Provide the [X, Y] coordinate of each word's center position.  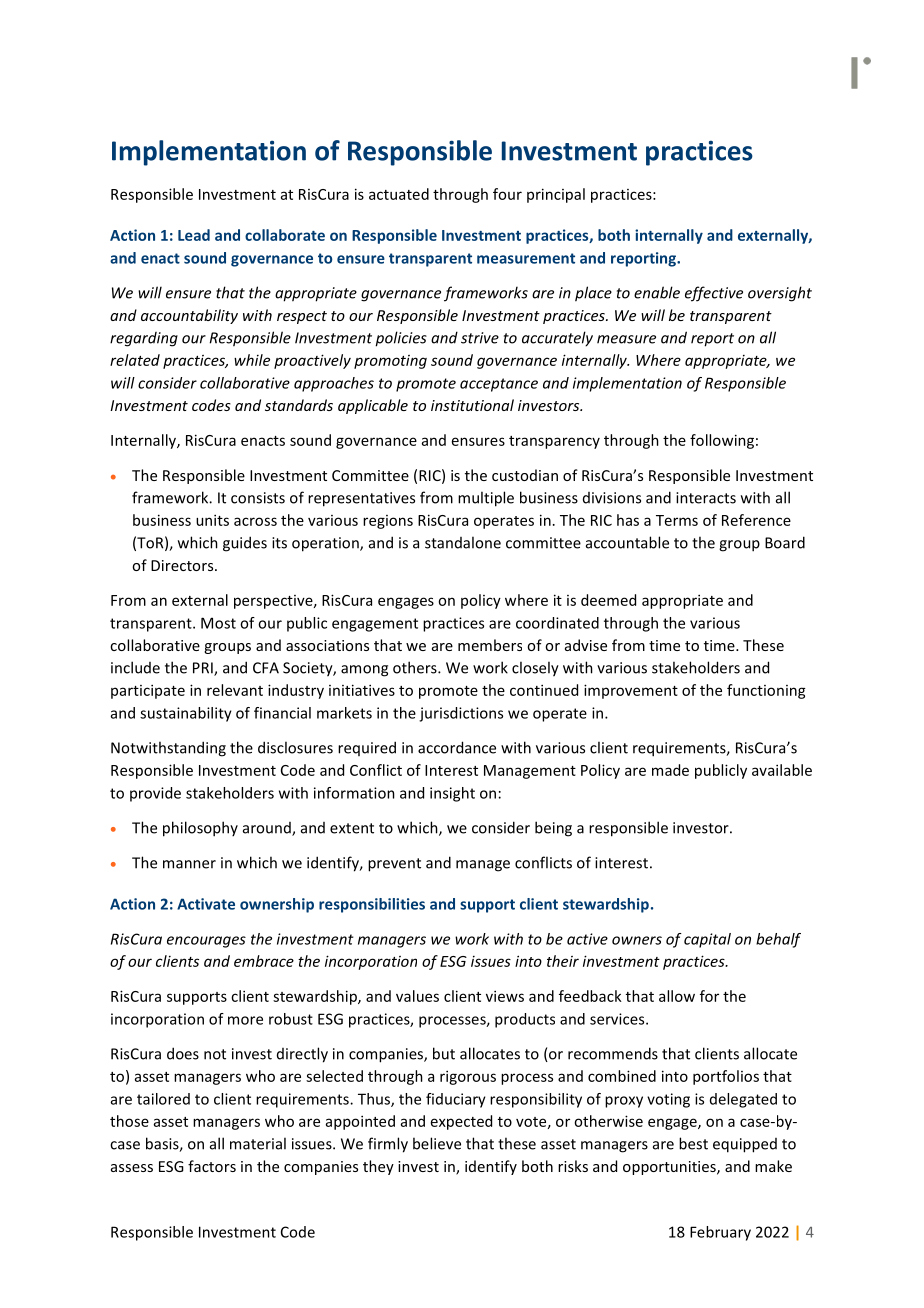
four [507, 194]
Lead [194, 235]
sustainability [186, 714]
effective [714, 294]
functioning [766, 691]
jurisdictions [461, 714]
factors [212, 1166]
